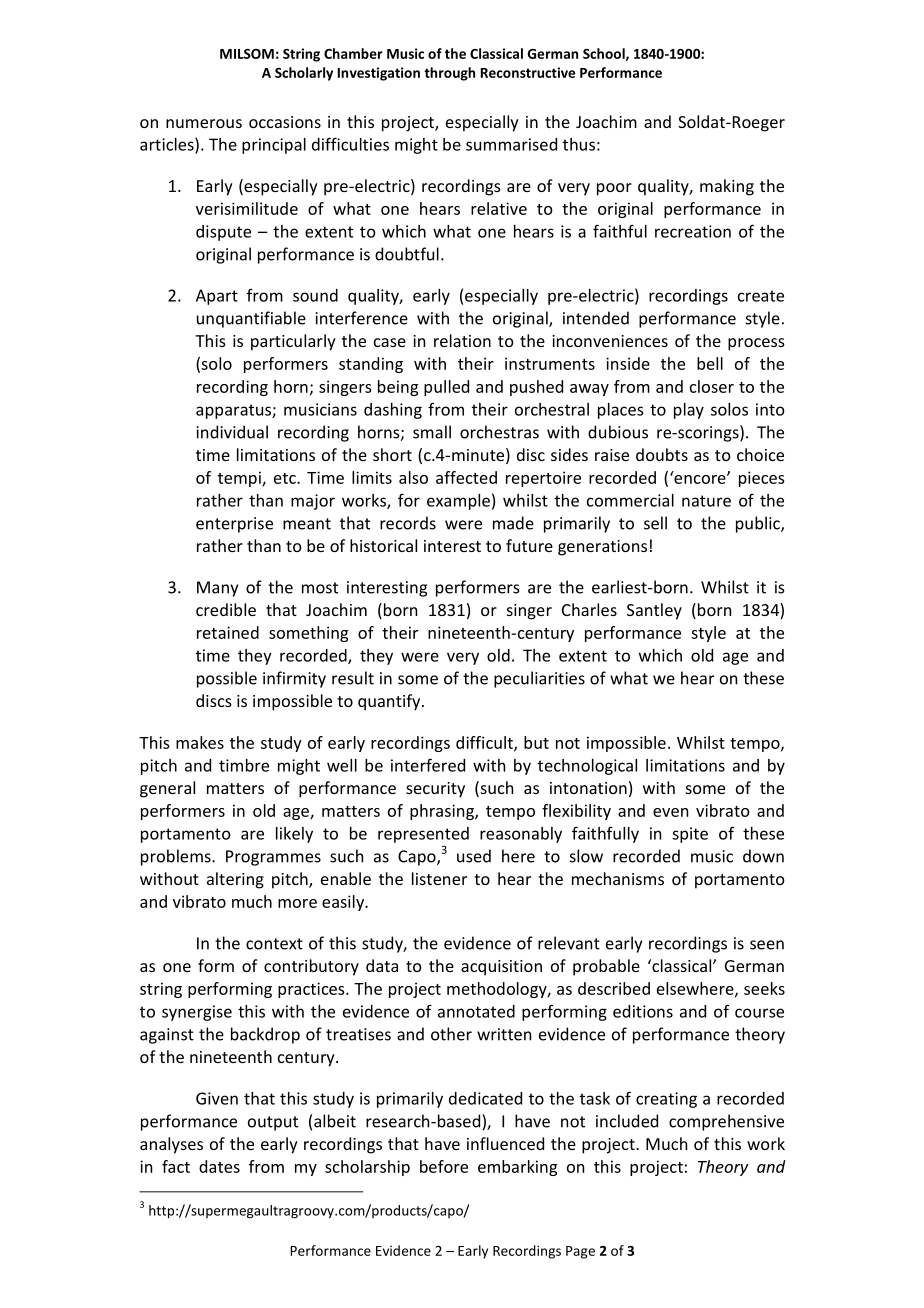 This screenshot has height=1308, width=924. I want to click on doubts, so click(662, 454).
